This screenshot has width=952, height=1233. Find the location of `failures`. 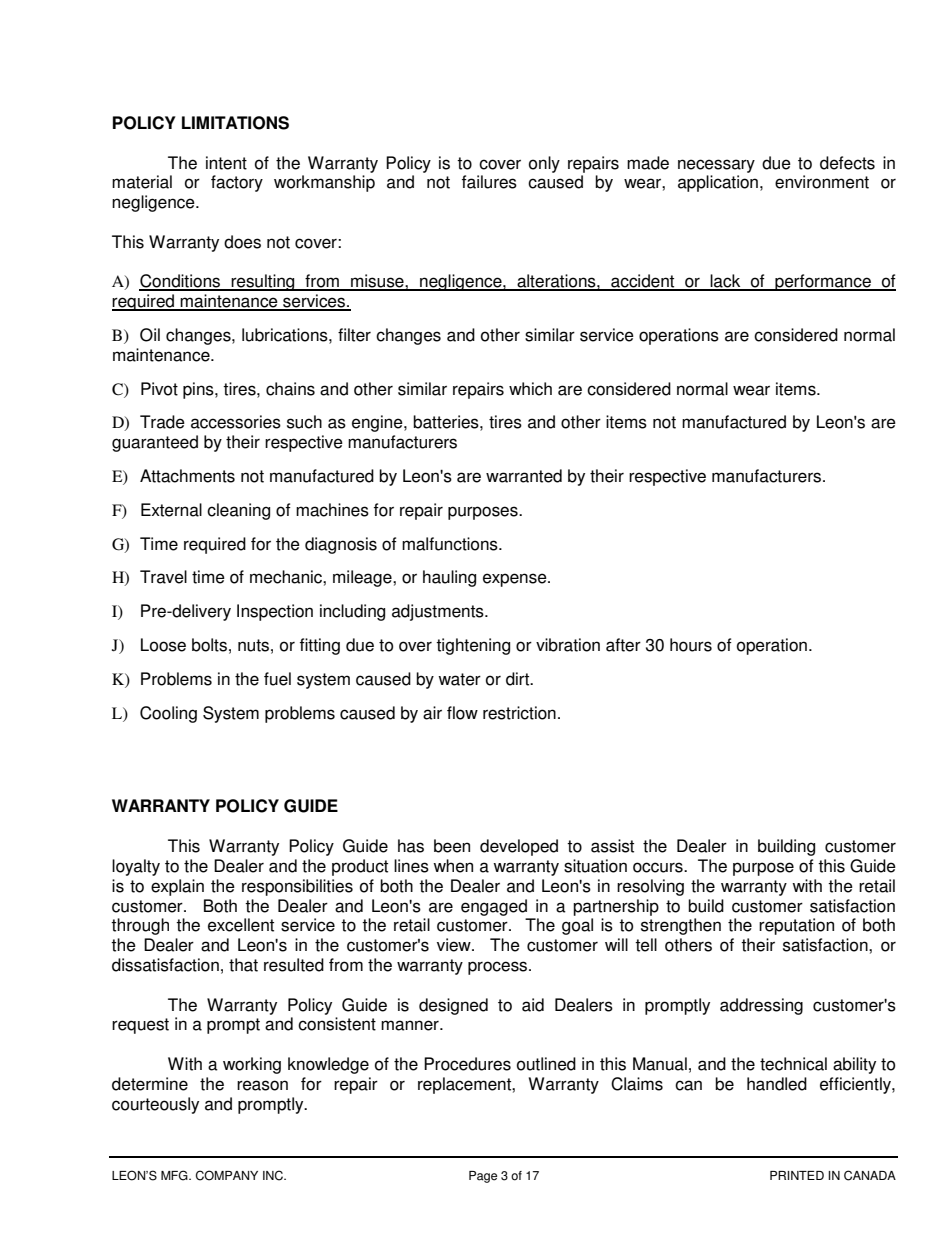

failures is located at coordinates (489, 182).
